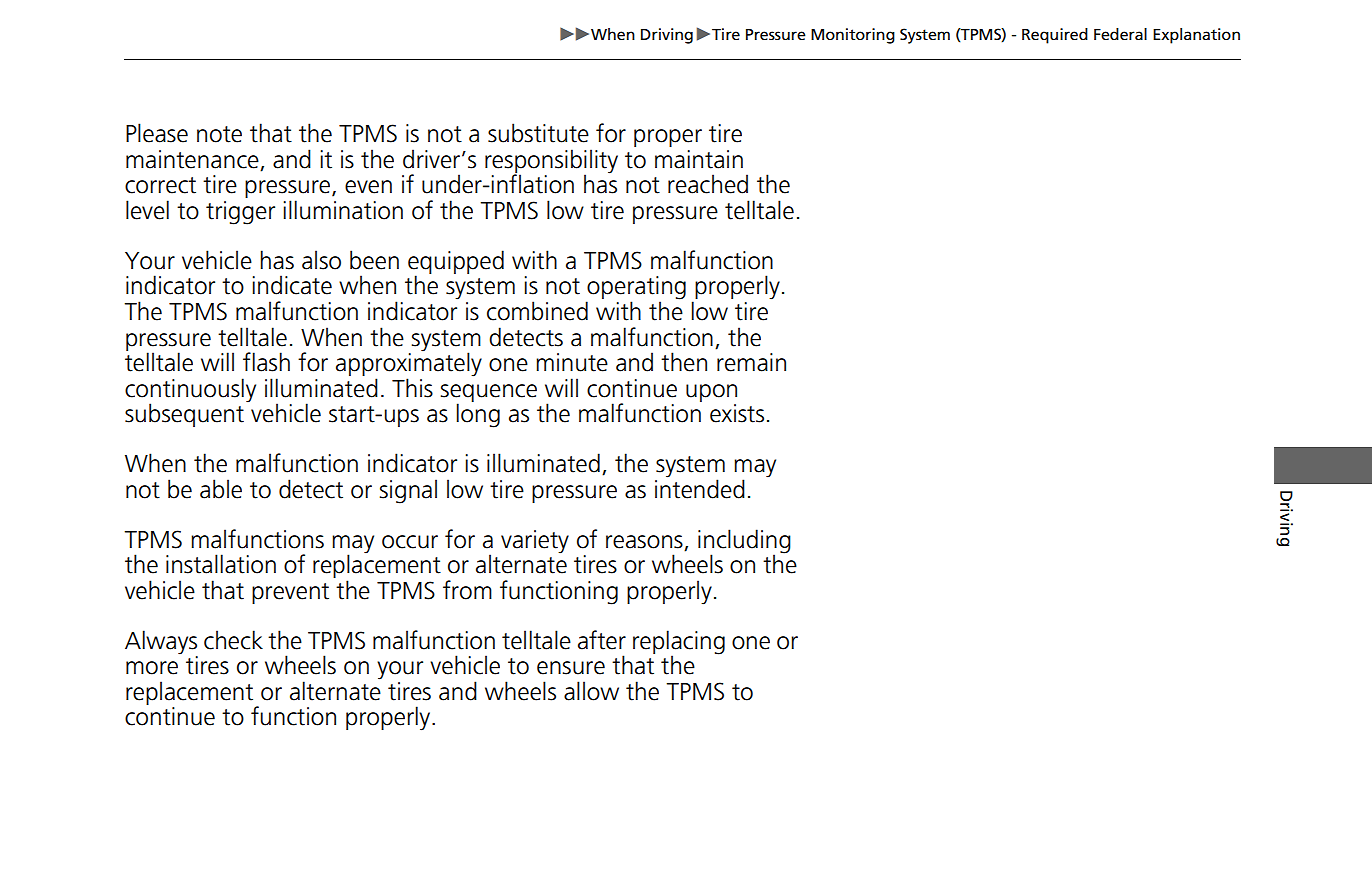 This image has height=892, width=1372. Describe the element at coordinates (853, 36) in the image. I see `Monitoring` at that location.
